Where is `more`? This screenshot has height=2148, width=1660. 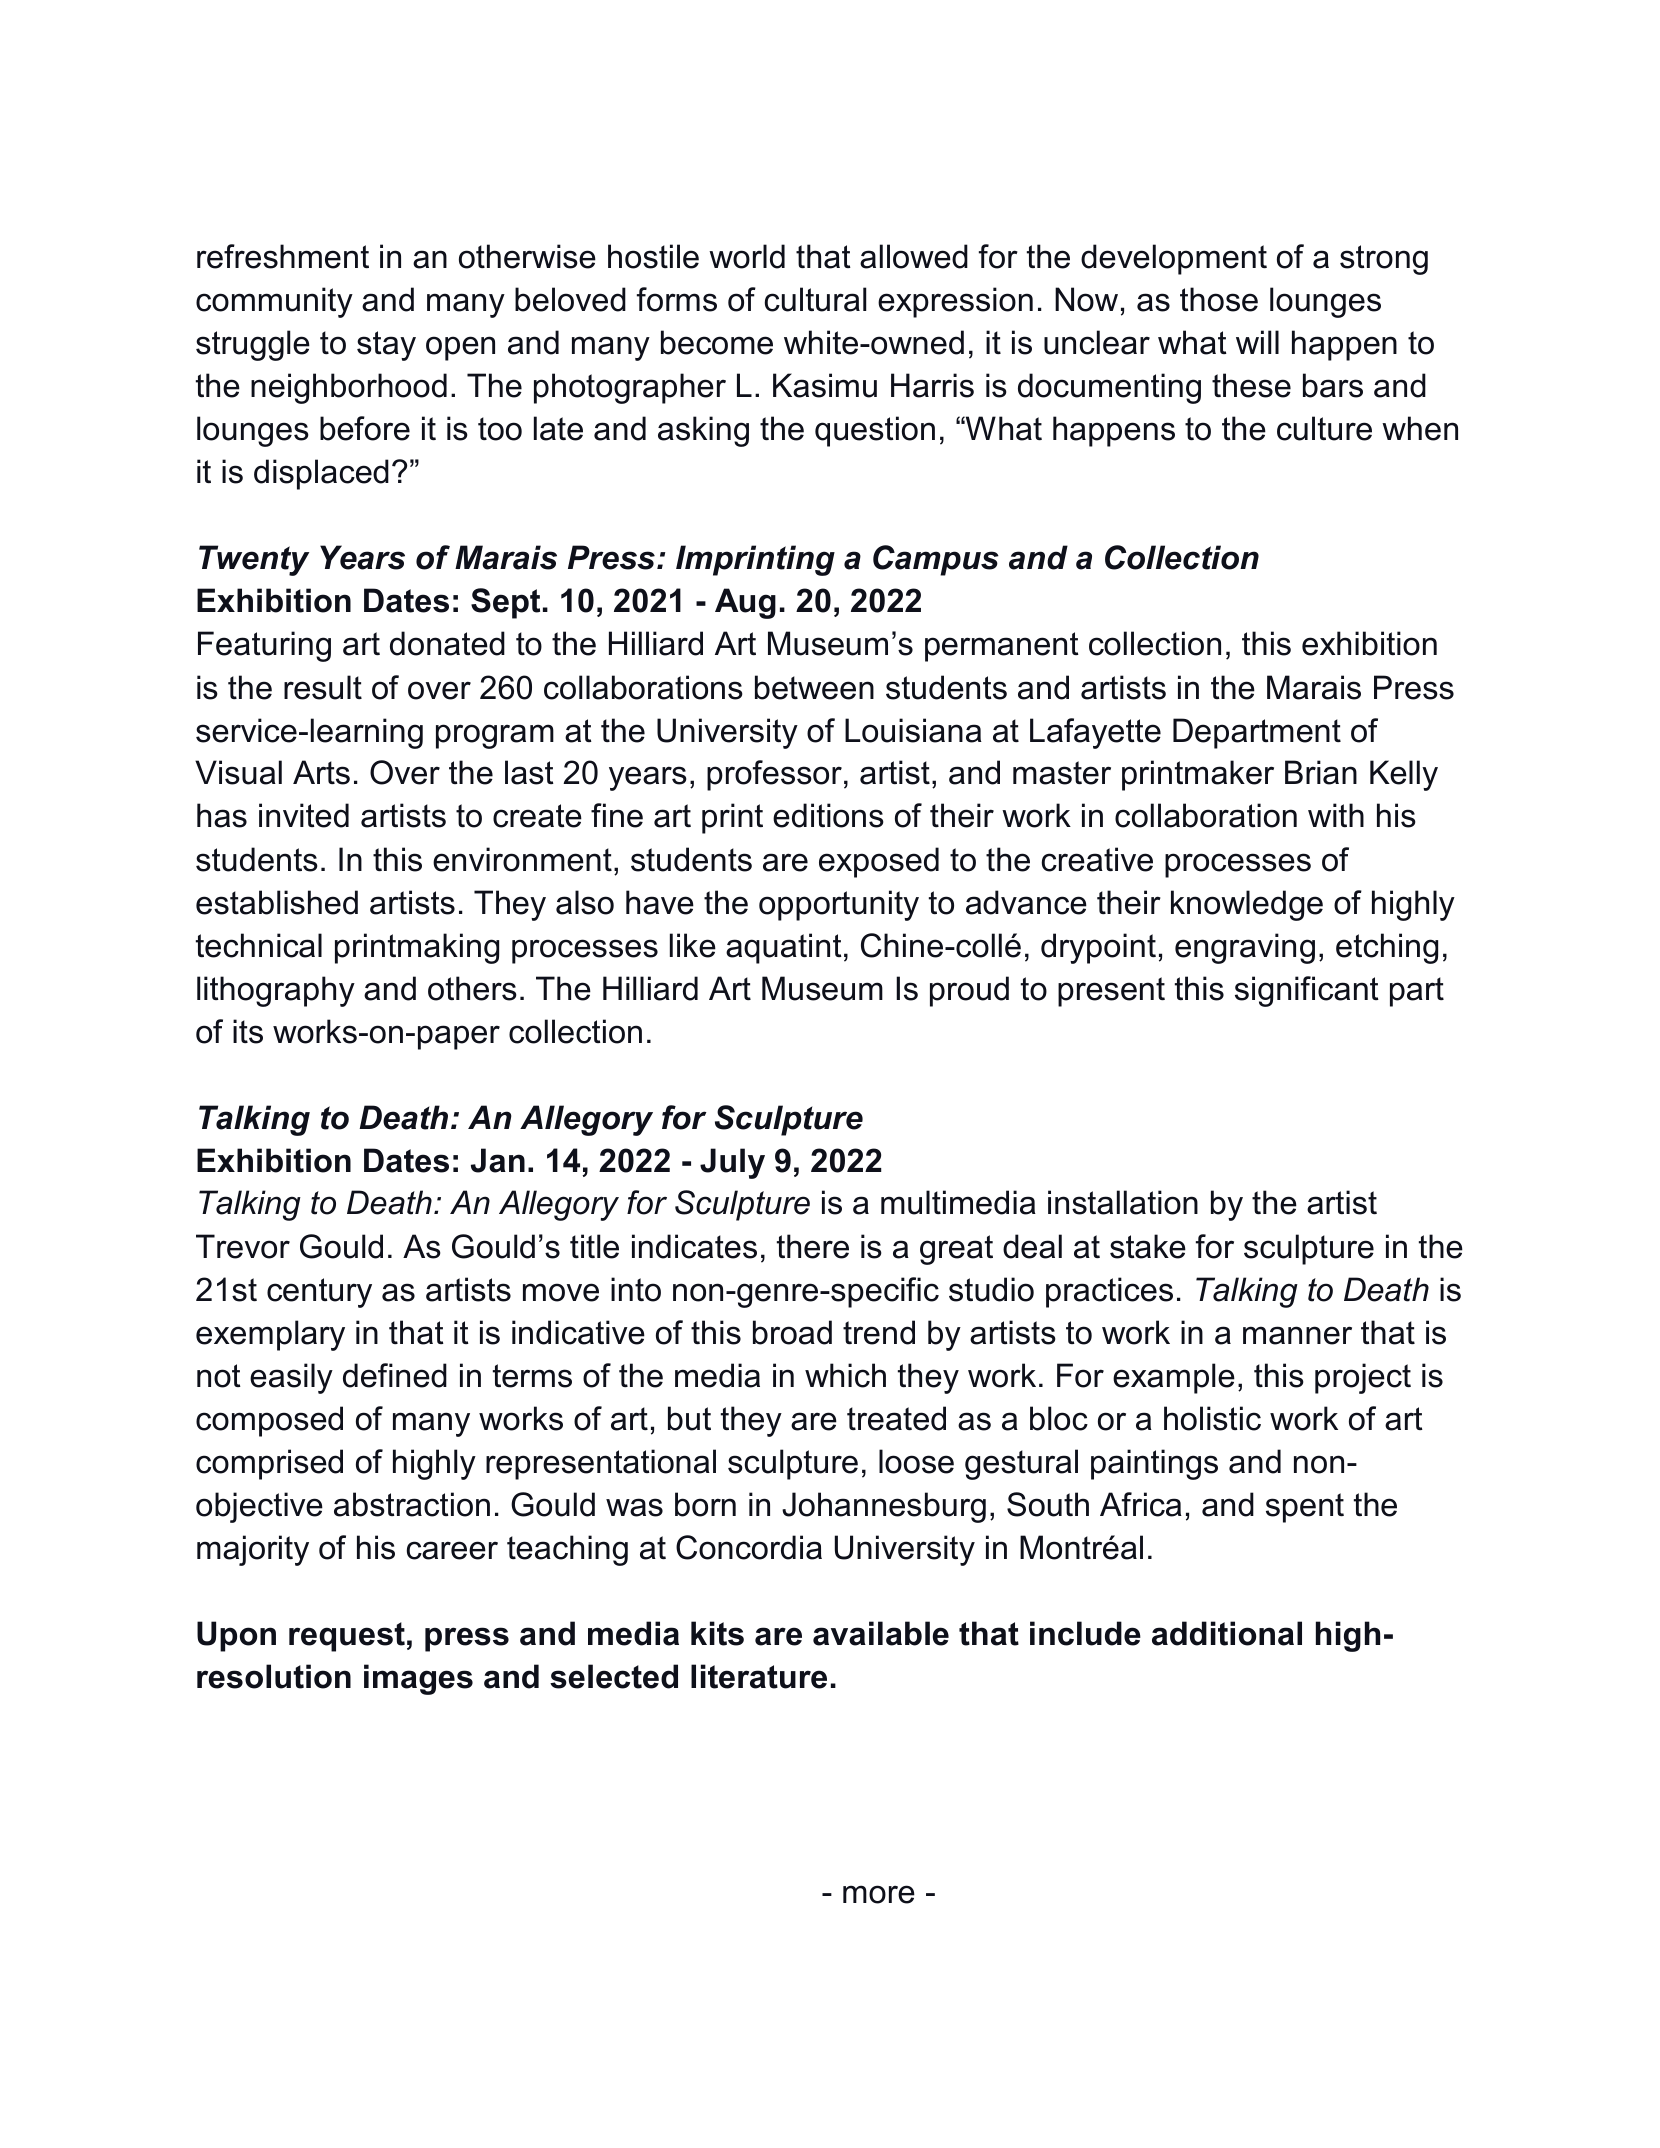 more is located at coordinates (879, 1894).
